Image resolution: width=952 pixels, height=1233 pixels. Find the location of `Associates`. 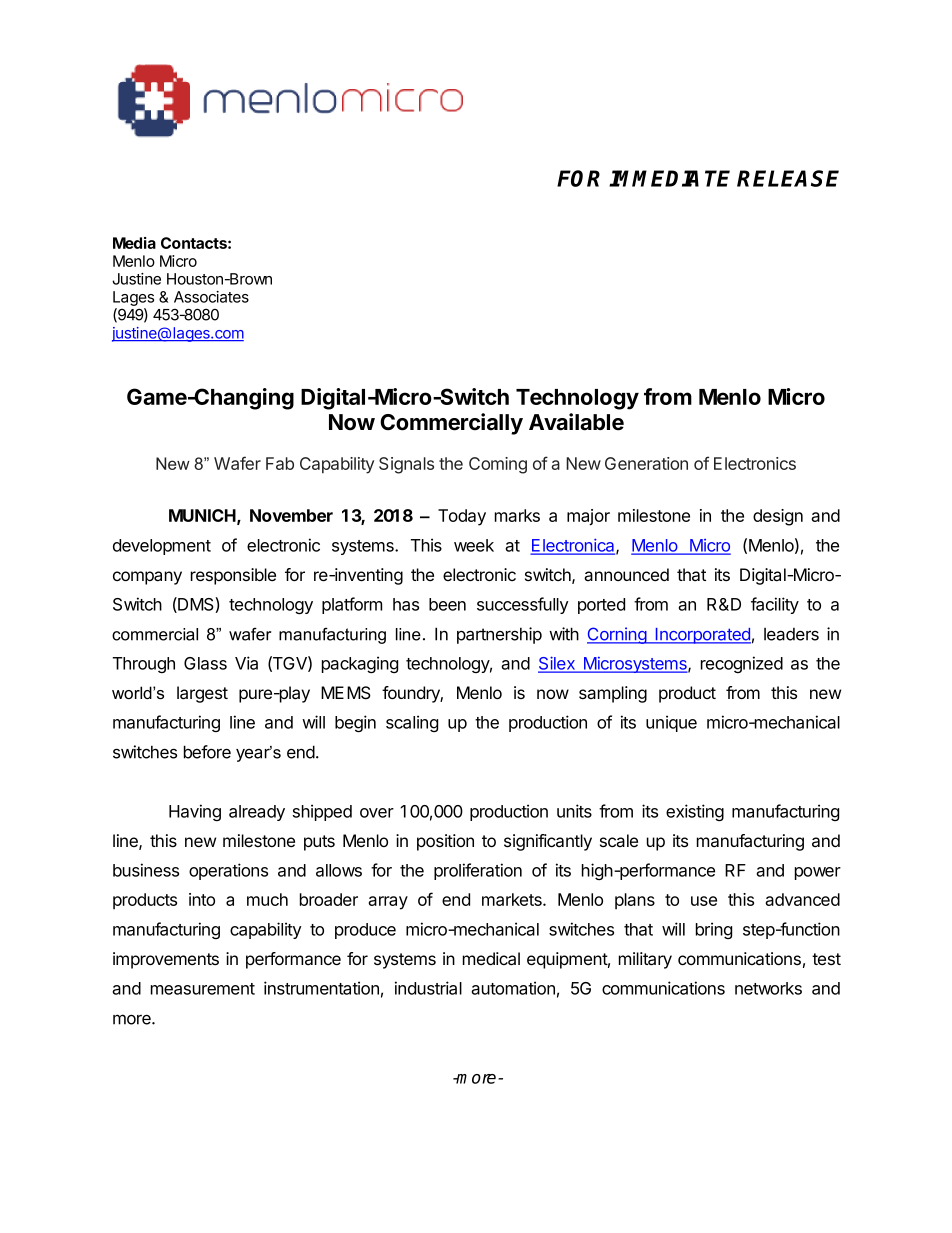

Associates is located at coordinates (211, 297).
